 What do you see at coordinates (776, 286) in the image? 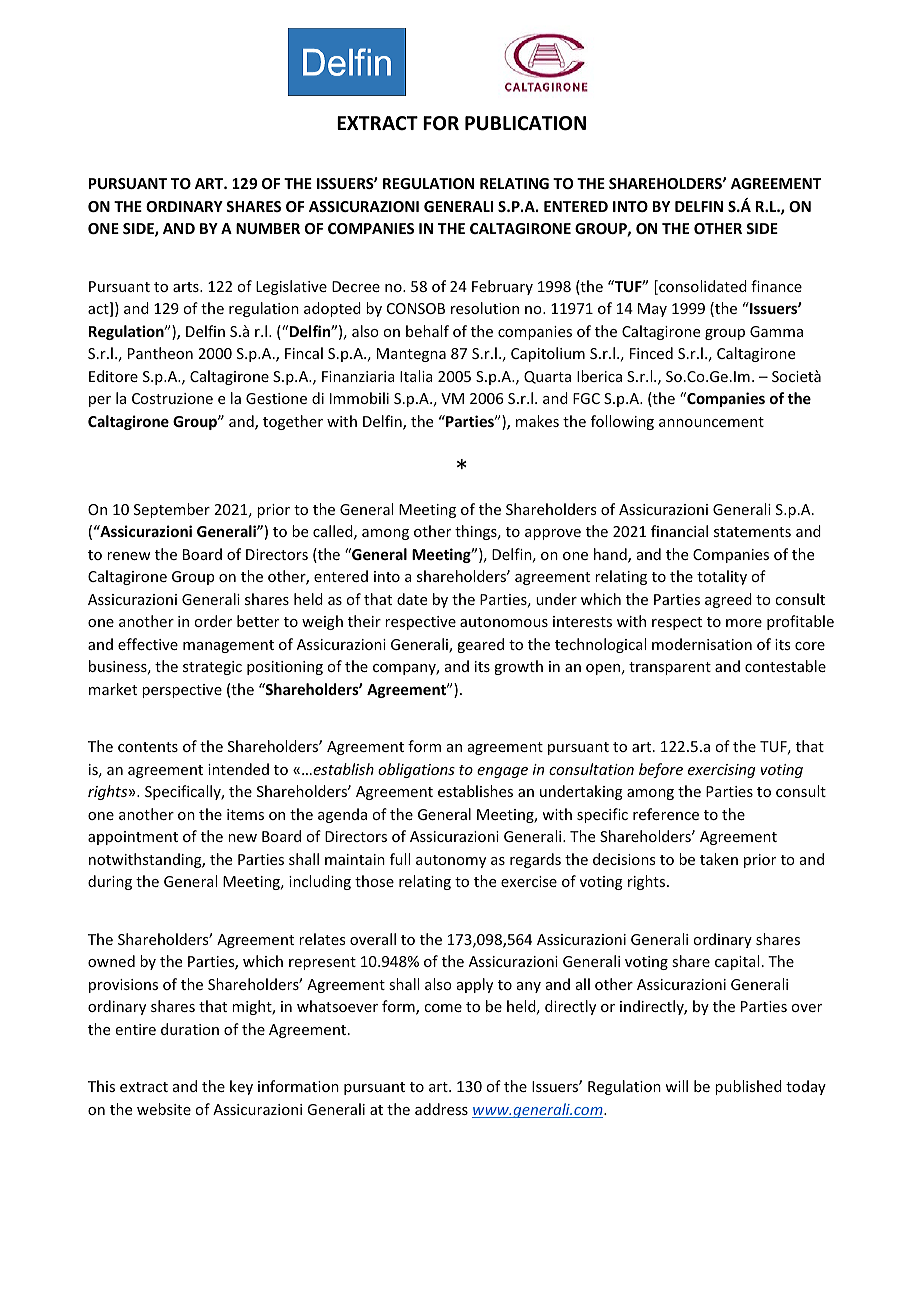
I see `finance` at bounding box center [776, 286].
